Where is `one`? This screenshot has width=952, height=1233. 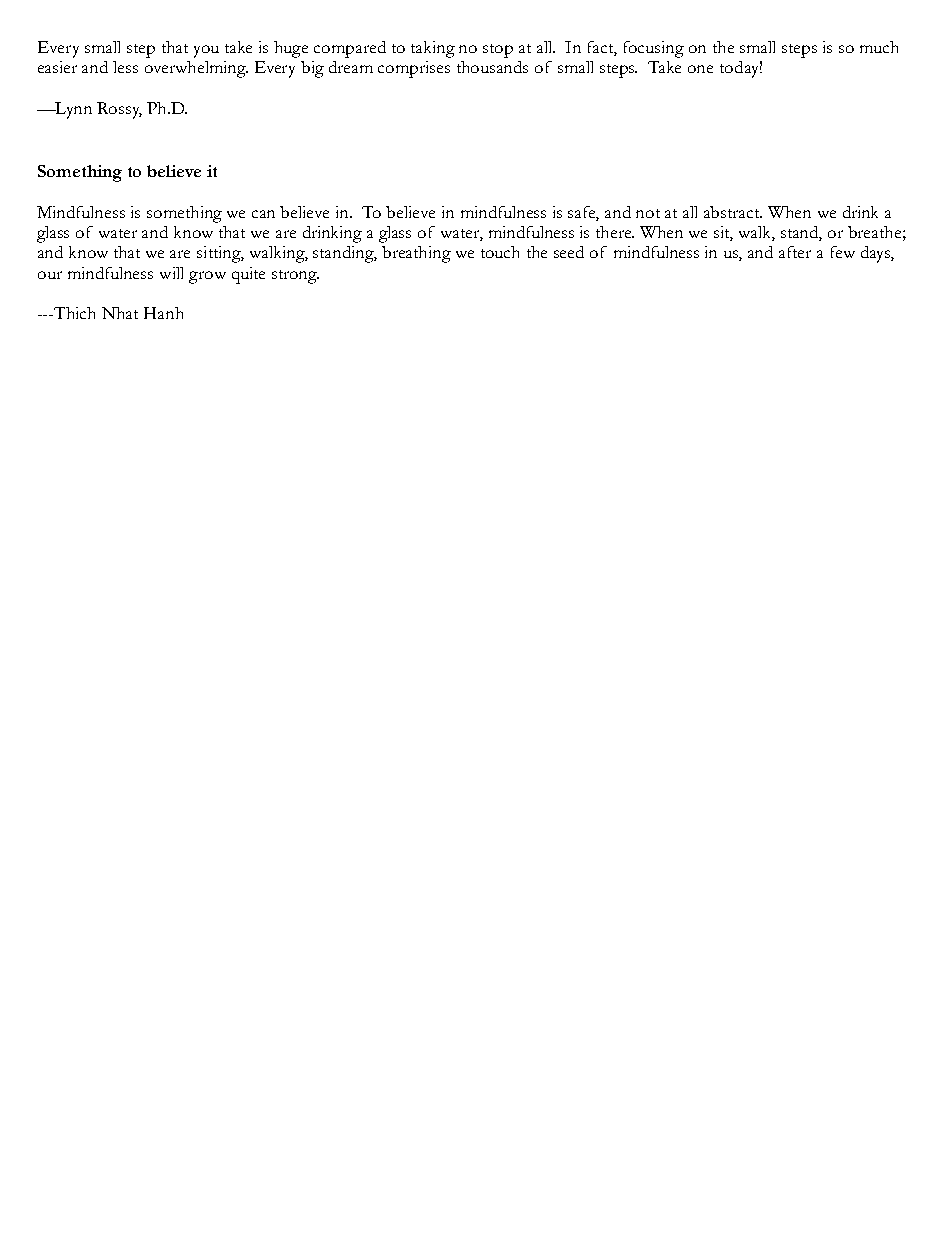 one is located at coordinates (700, 69).
